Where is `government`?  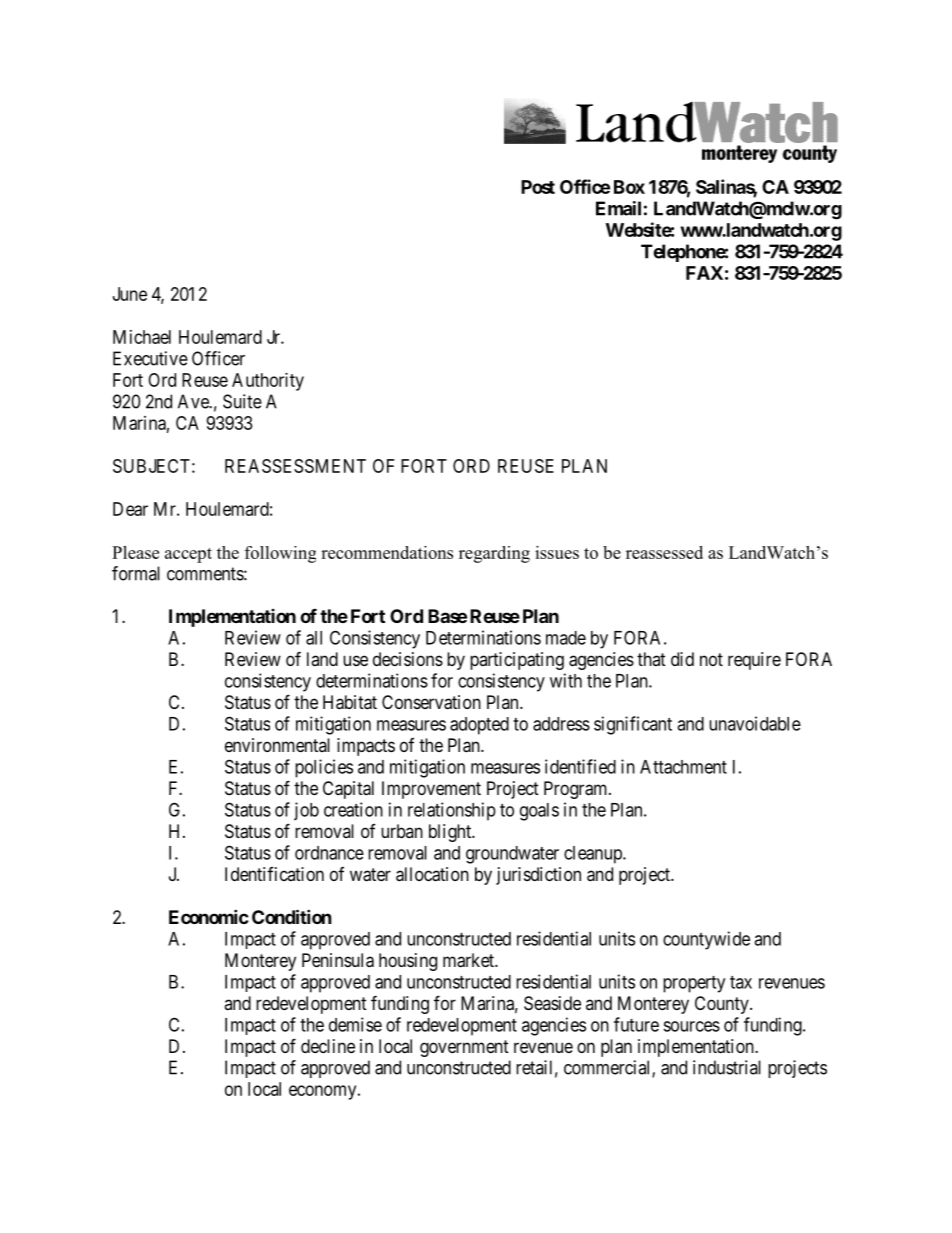 government is located at coordinates (464, 1048).
